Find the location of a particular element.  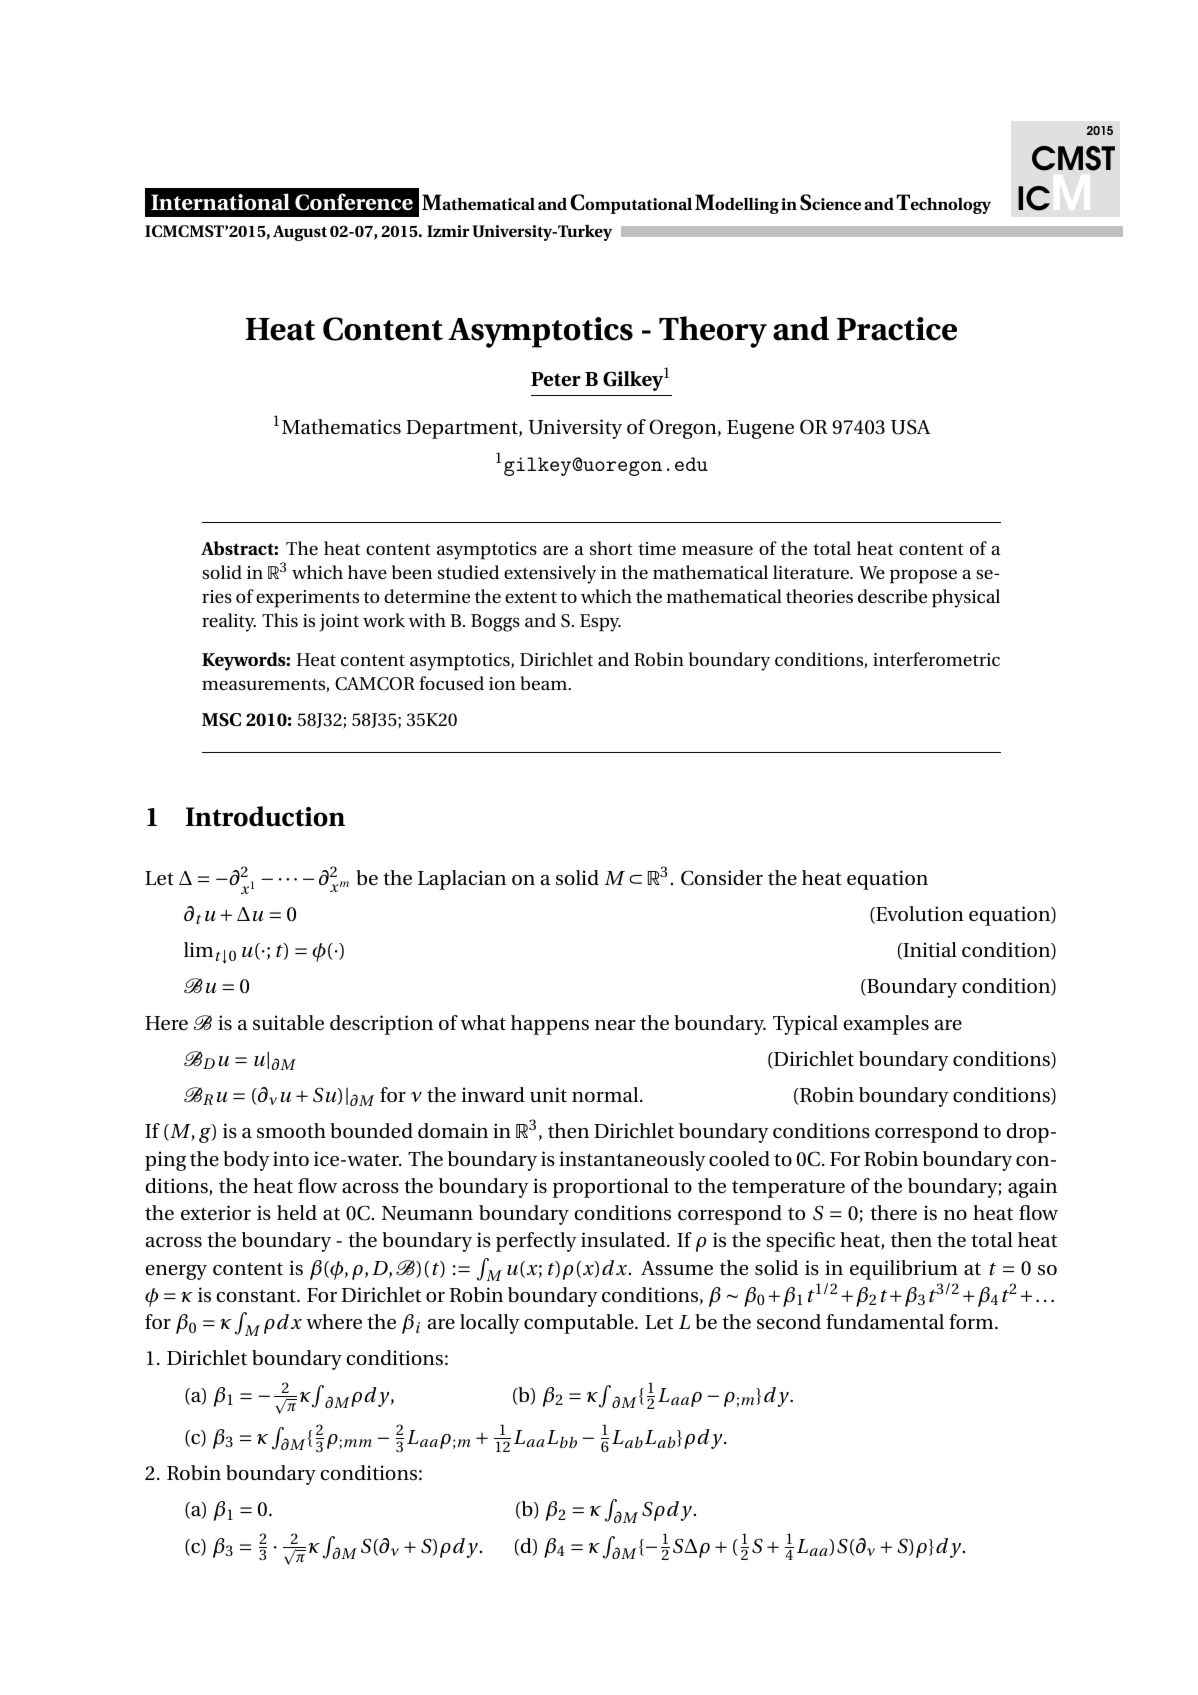

Introduction is located at coordinates (265, 816).
